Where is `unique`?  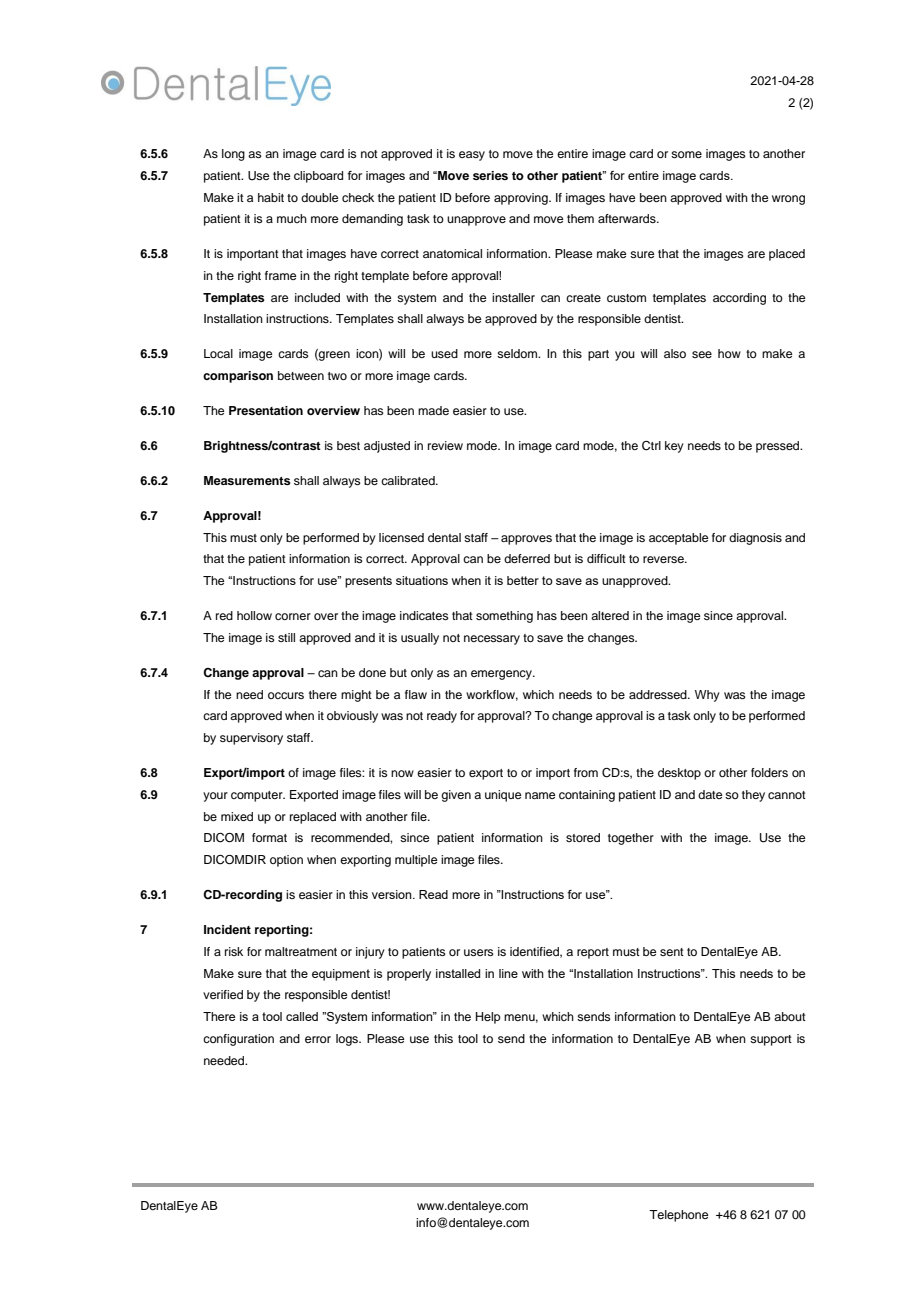 unique is located at coordinates (503, 796).
